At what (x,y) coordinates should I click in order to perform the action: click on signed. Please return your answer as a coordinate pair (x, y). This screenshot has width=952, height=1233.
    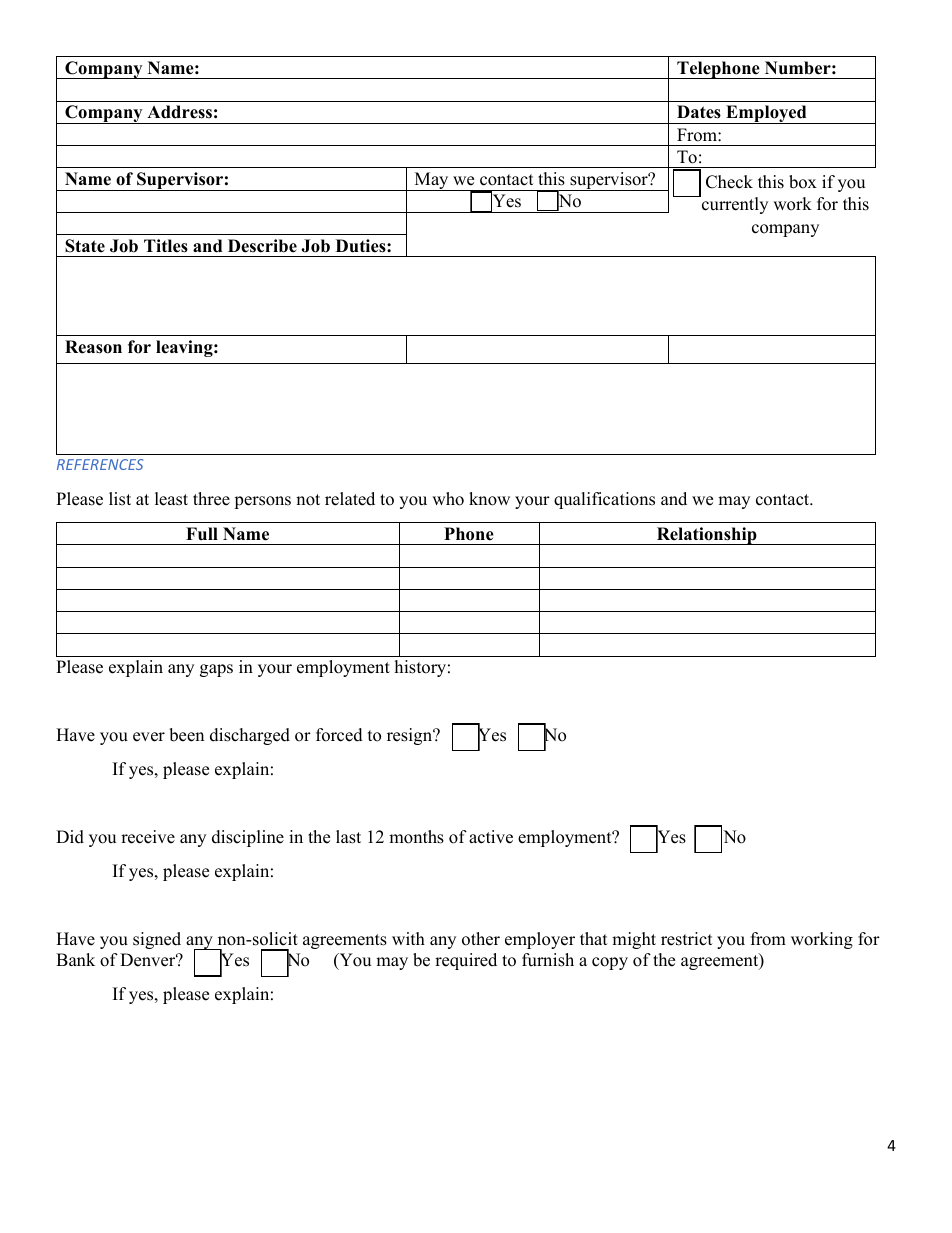
    Looking at the image, I should click on (157, 940).
